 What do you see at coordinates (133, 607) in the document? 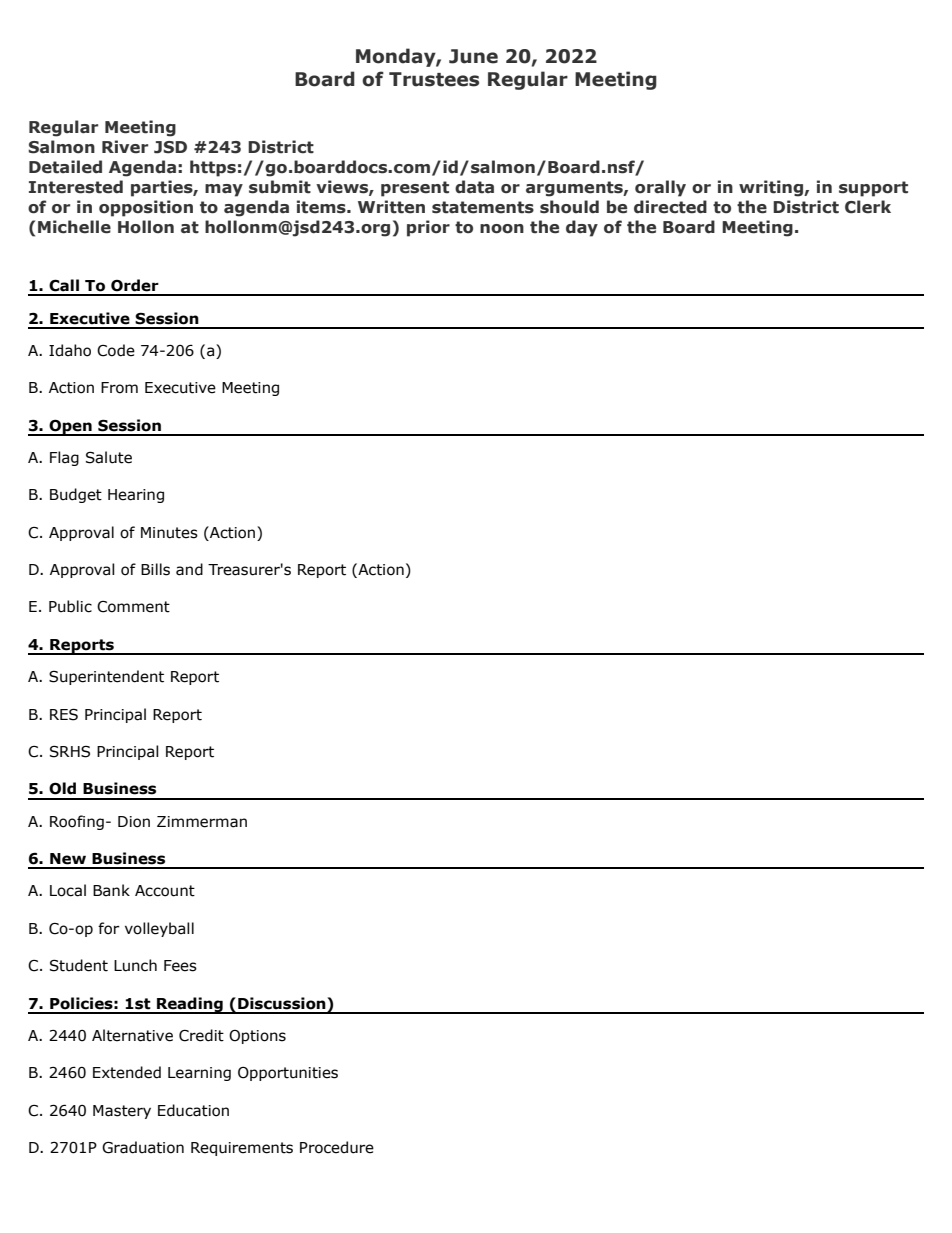
I see `Comment` at bounding box center [133, 607].
